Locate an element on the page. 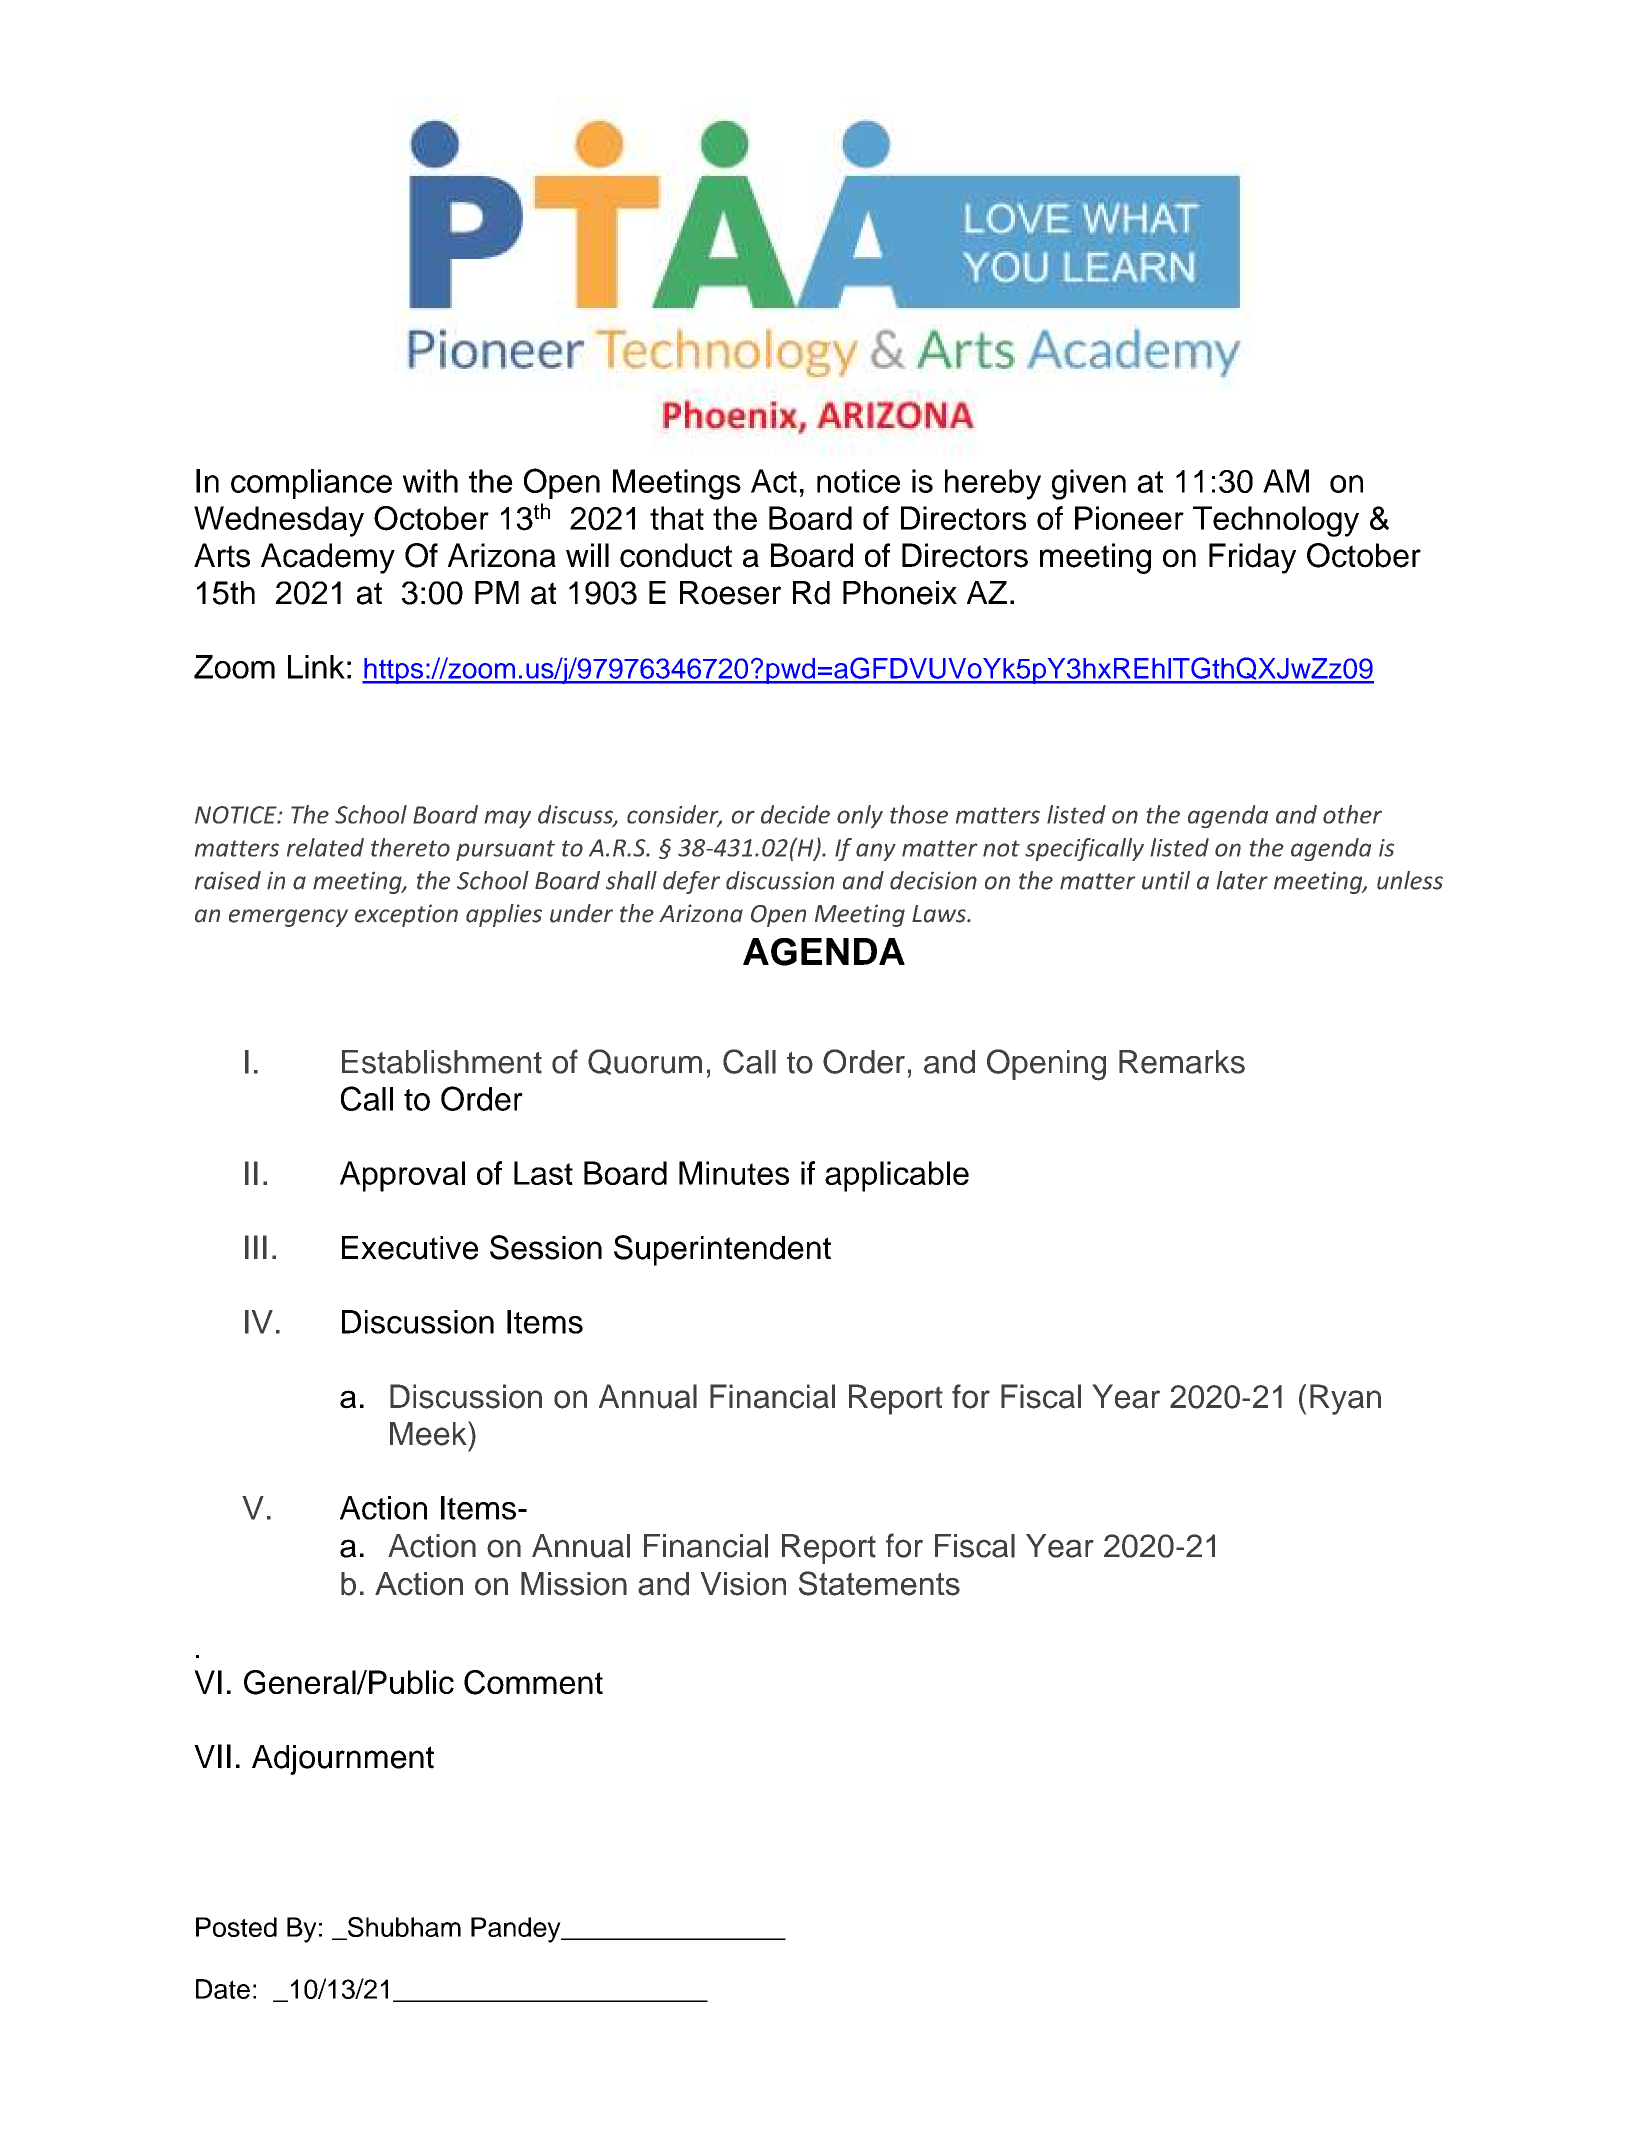  Mission is located at coordinates (574, 1584).
